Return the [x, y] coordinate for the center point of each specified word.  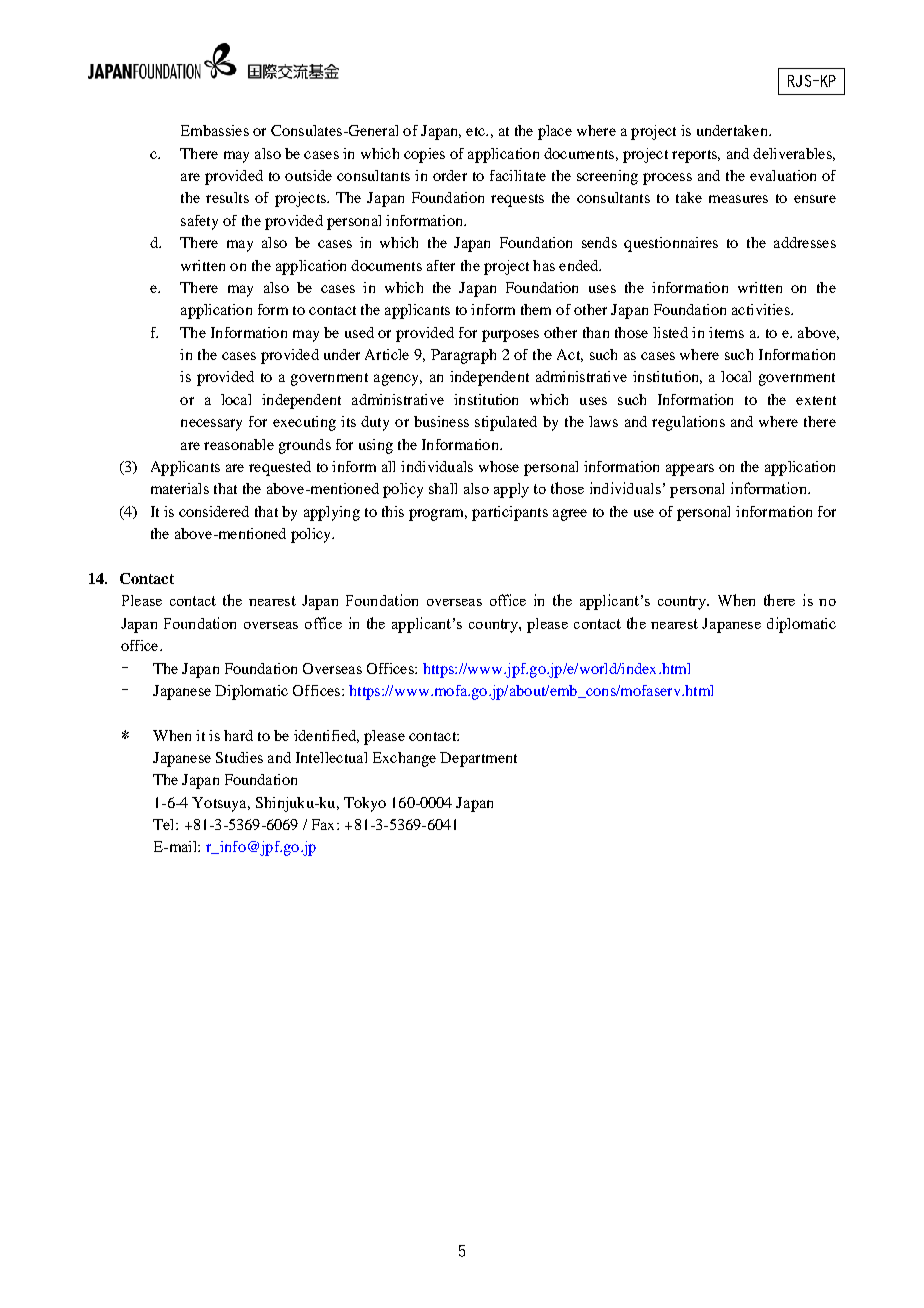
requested [280, 468]
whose [499, 466]
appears [690, 470]
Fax [325, 824]
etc [476, 131]
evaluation [783, 175]
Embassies [215, 130]
